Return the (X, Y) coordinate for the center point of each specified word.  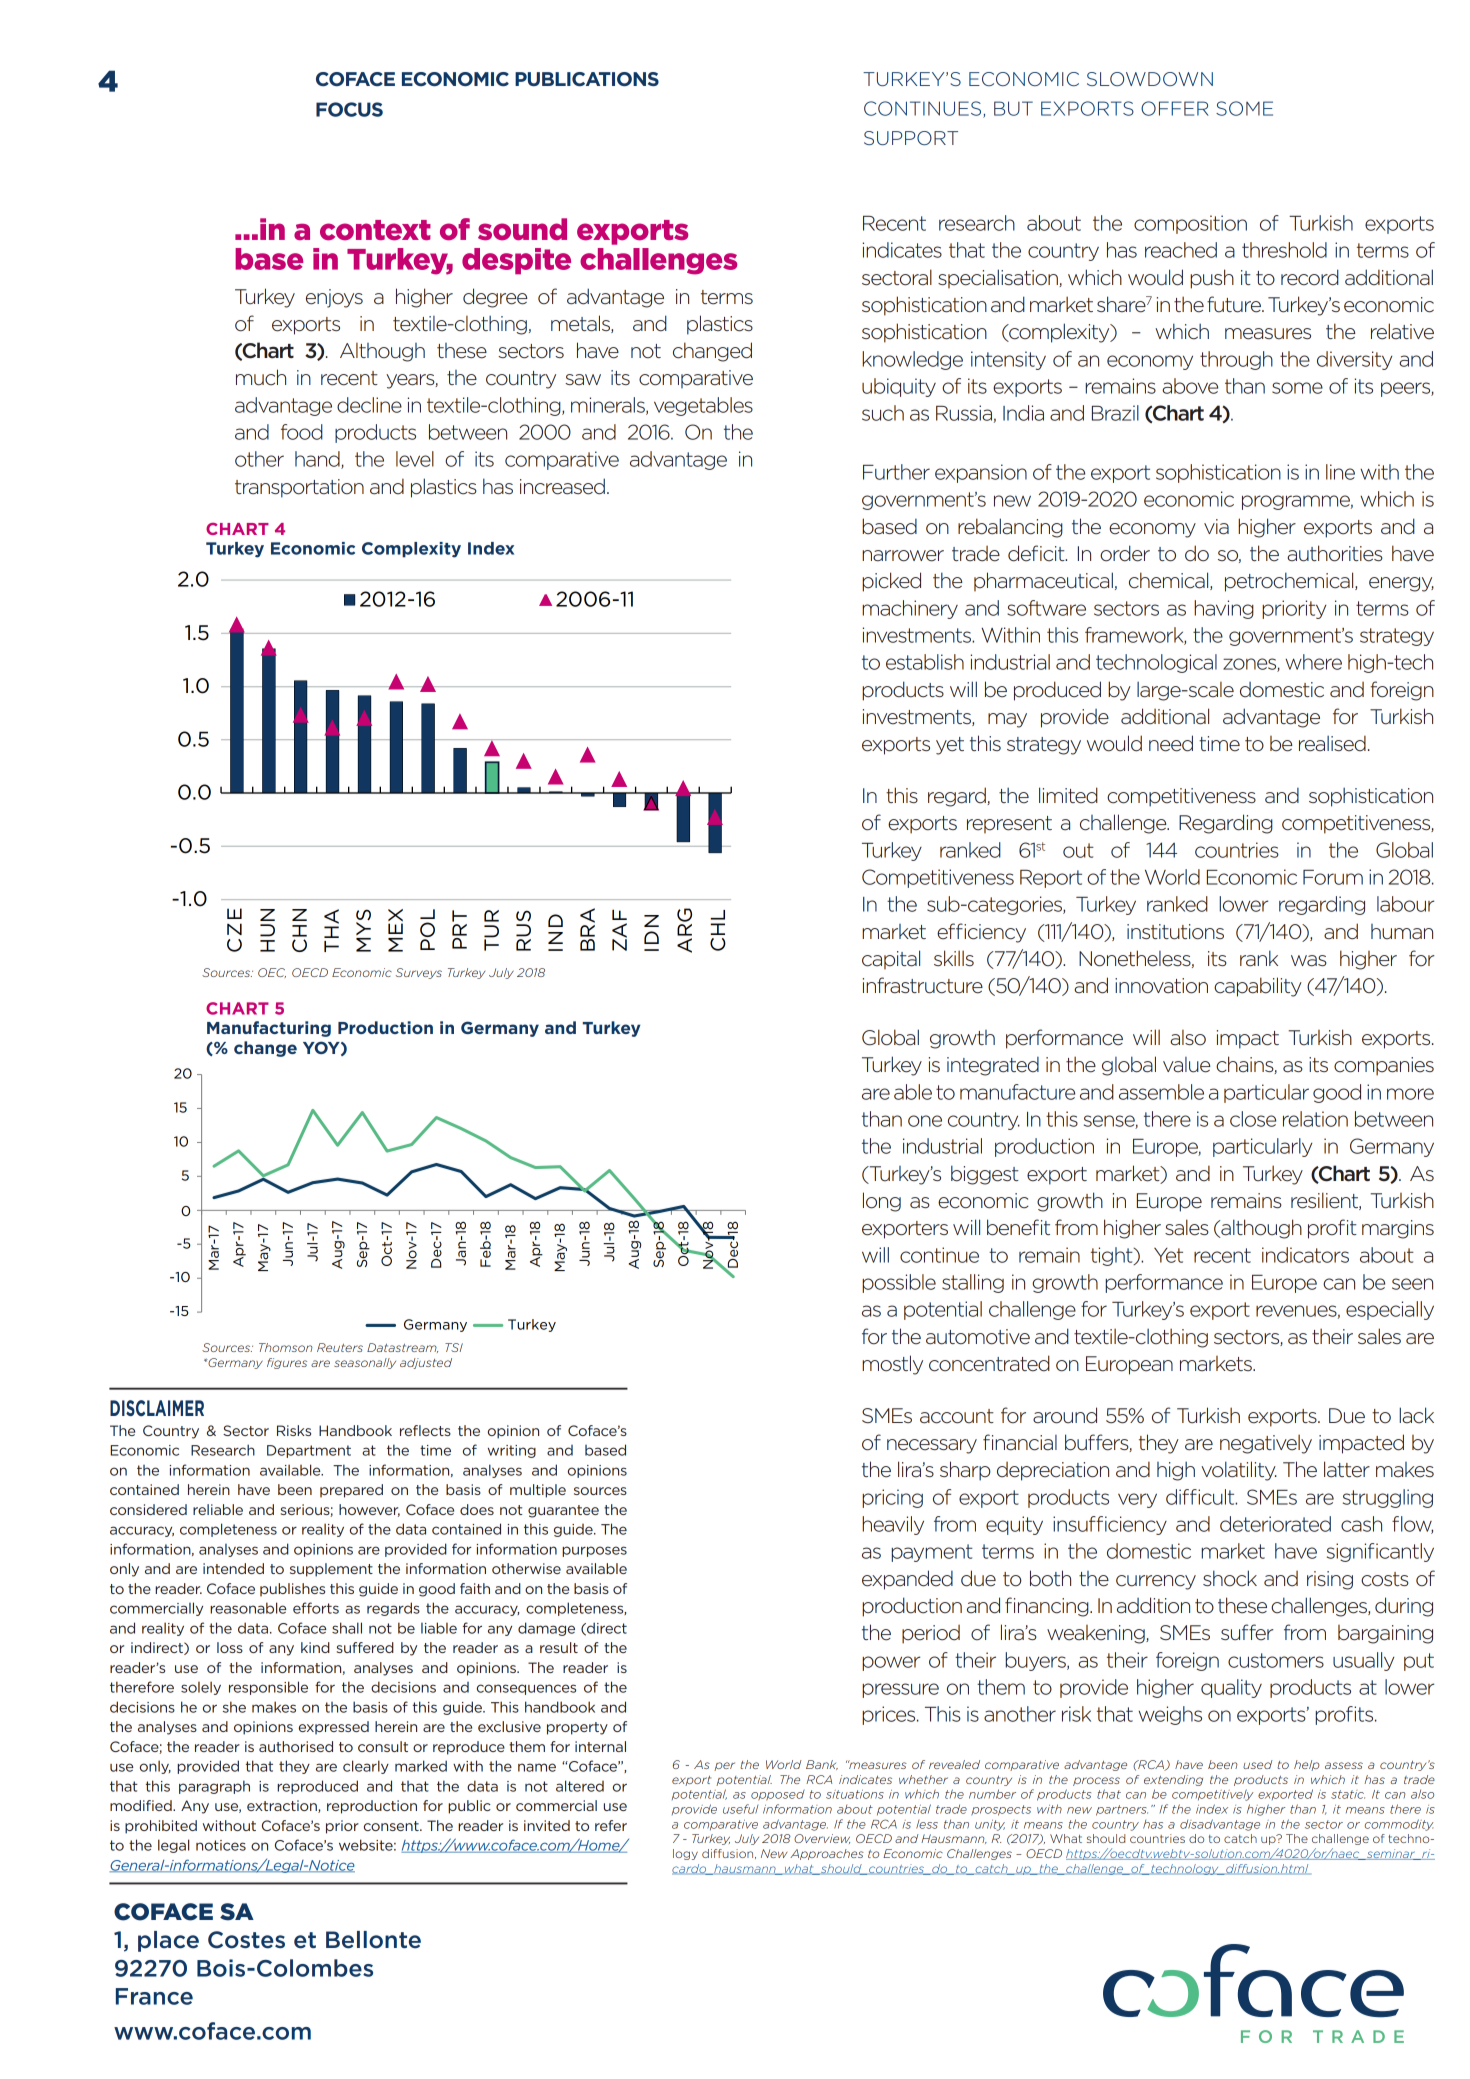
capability (1258, 987)
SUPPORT (911, 138)
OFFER (1175, 108)
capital (891, 959)
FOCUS (349, 109)
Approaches (827, 1854)
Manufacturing (269, 1029)
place (168, 1941)
